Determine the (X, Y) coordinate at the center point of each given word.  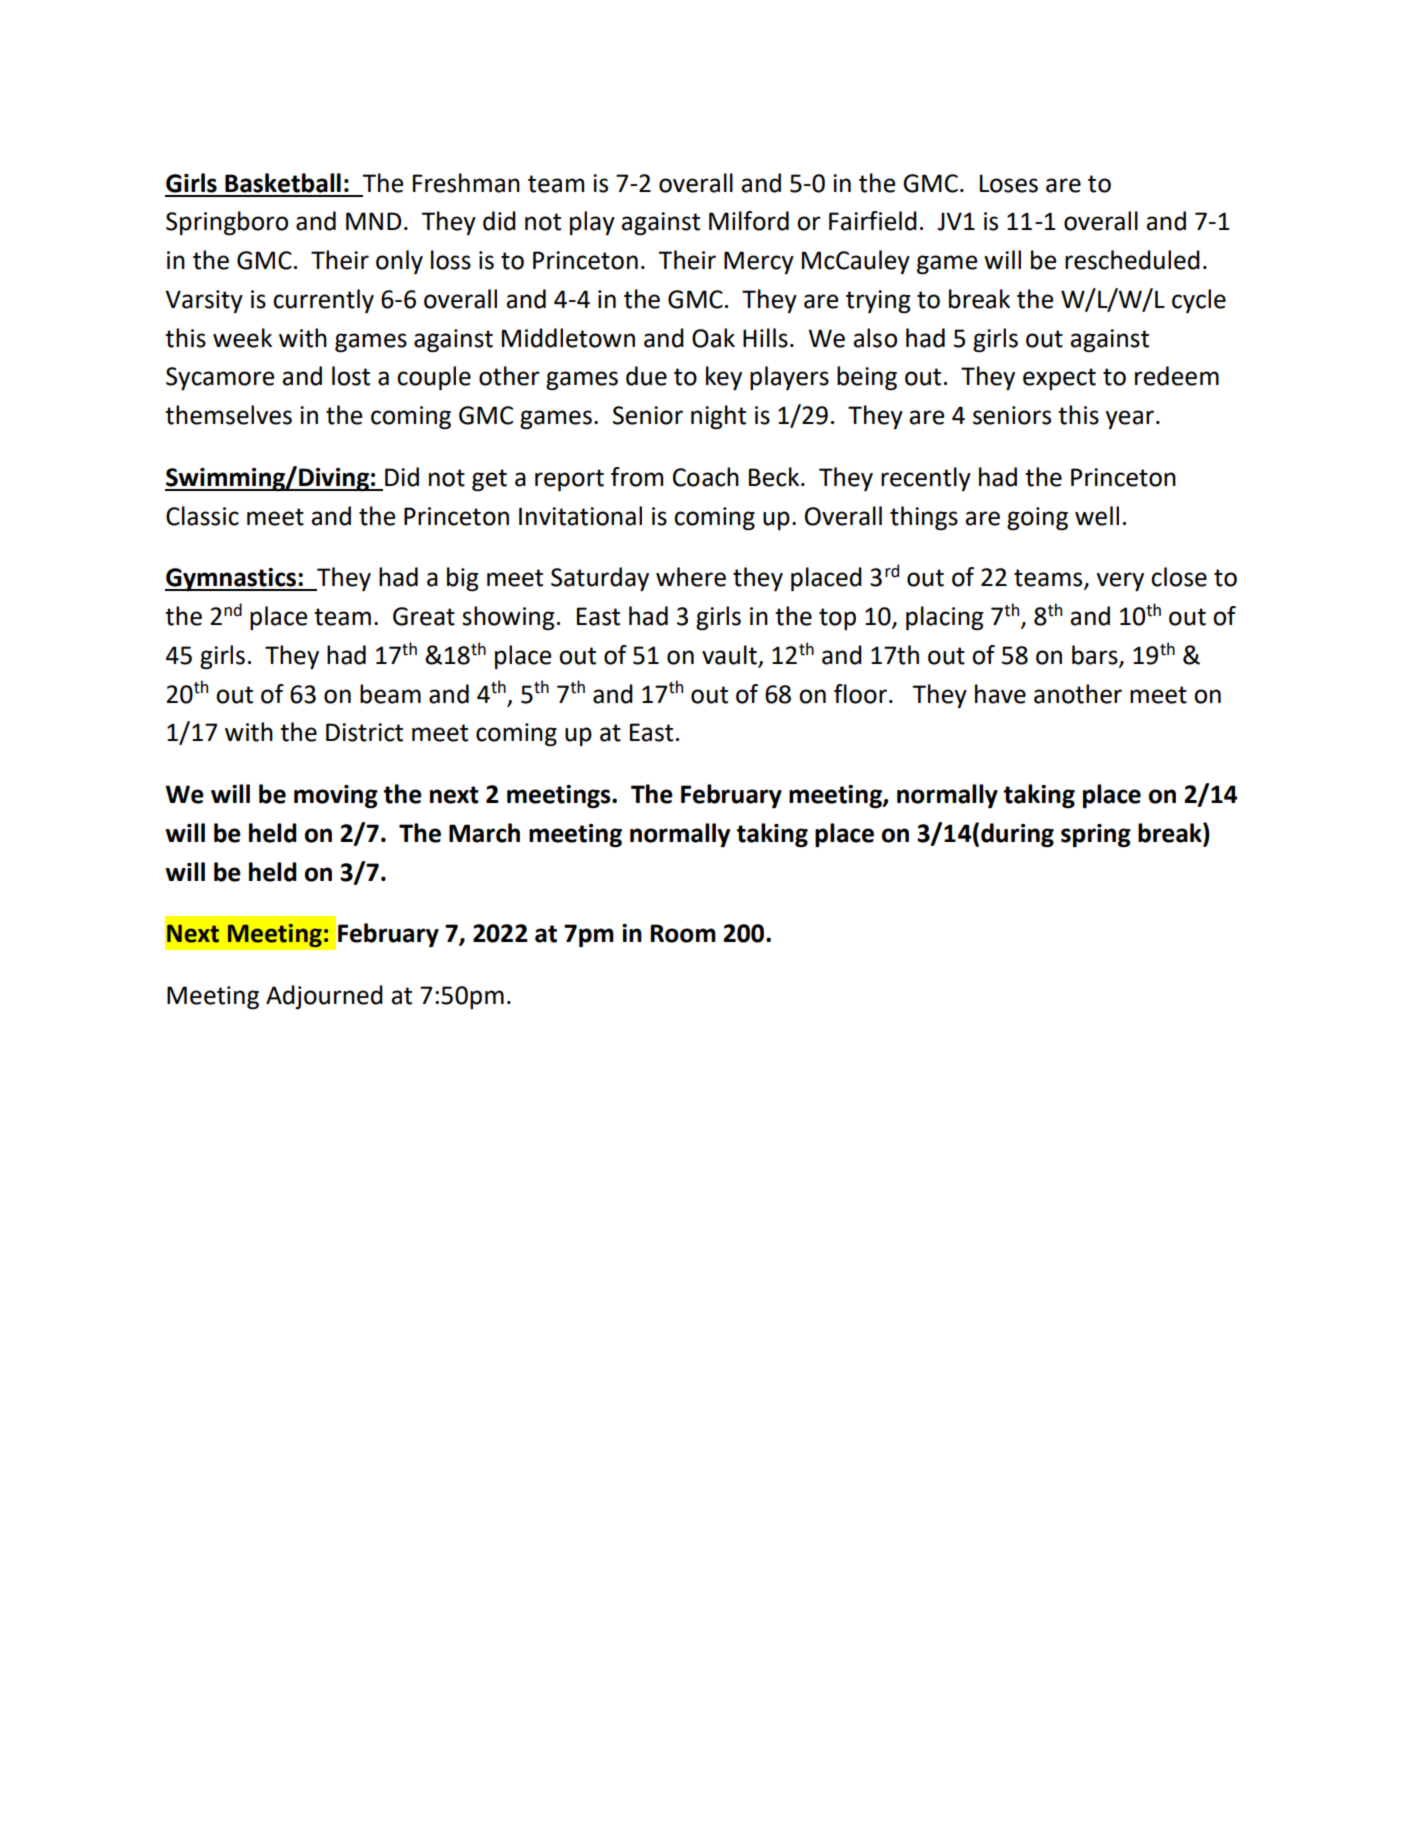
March (484, 833)
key (724, 378)
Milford (749, 221)
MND (373, 221)
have (1000, 694)
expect (1059, 379)
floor (860, 694)
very (1120, 581)
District (364, 732)
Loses (1009, 183)
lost (351, 376)
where (691, 577)
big (463, 579)
